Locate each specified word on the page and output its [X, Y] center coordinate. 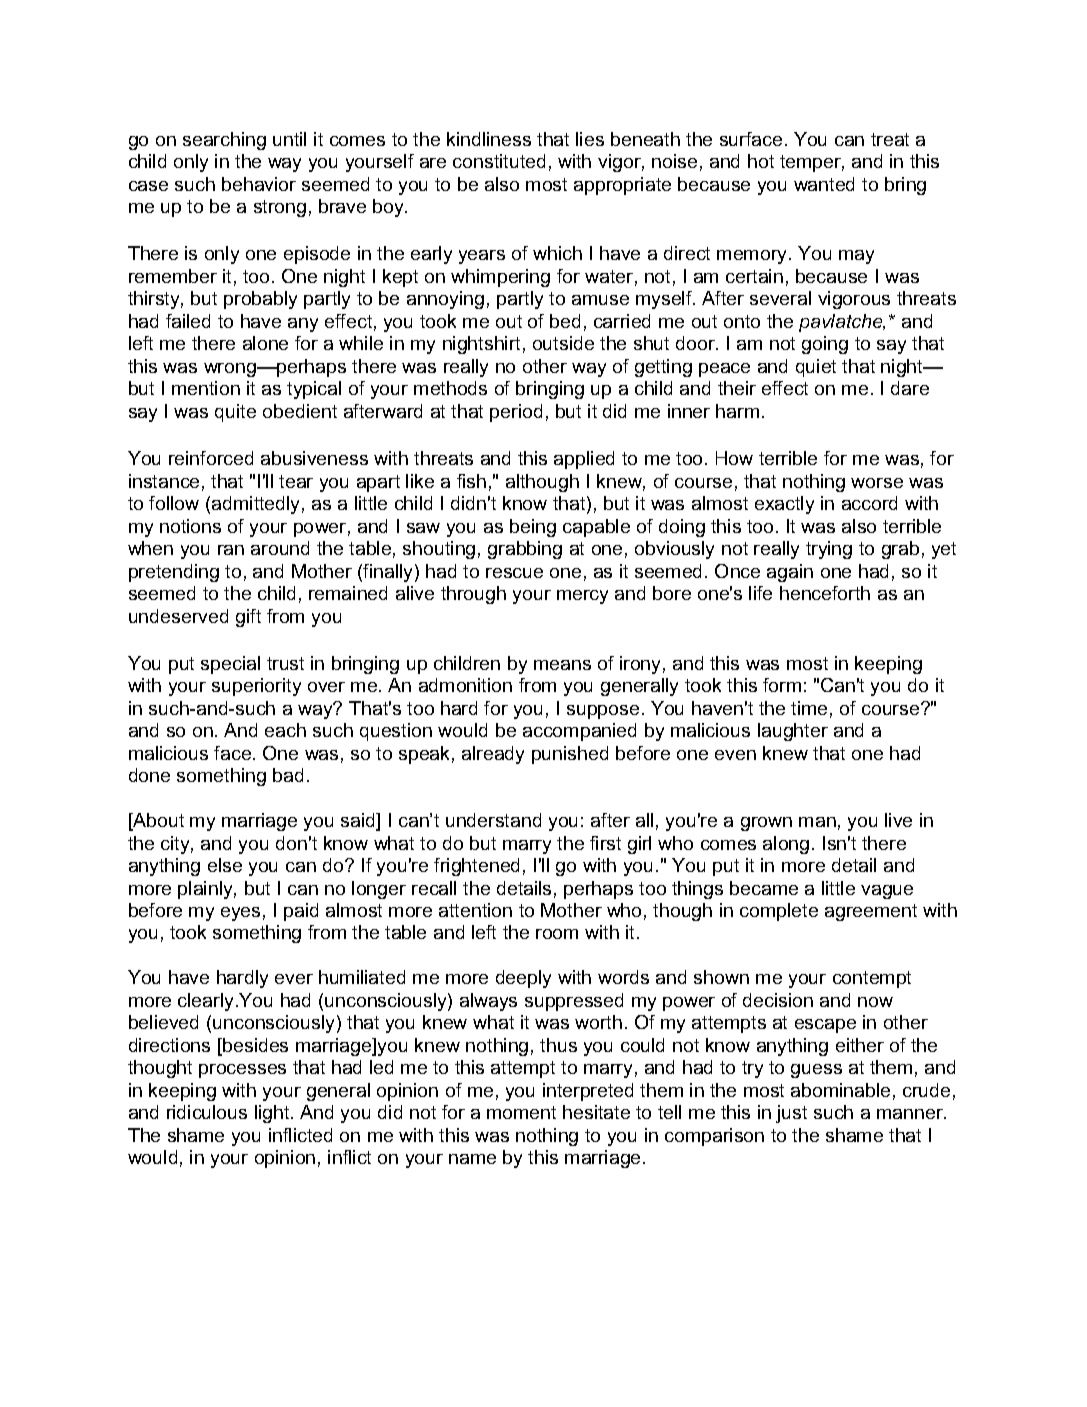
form [782, 685]
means [562, 665]
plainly [207, 890]
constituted [499, 161]
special [230, 665]
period [516, 413]
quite [235, 413]
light [273, 1114]
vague [887, 892]
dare [910, 388]
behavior [259, 184]
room [557, 934]
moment [521, 1112]
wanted [824, 184]
